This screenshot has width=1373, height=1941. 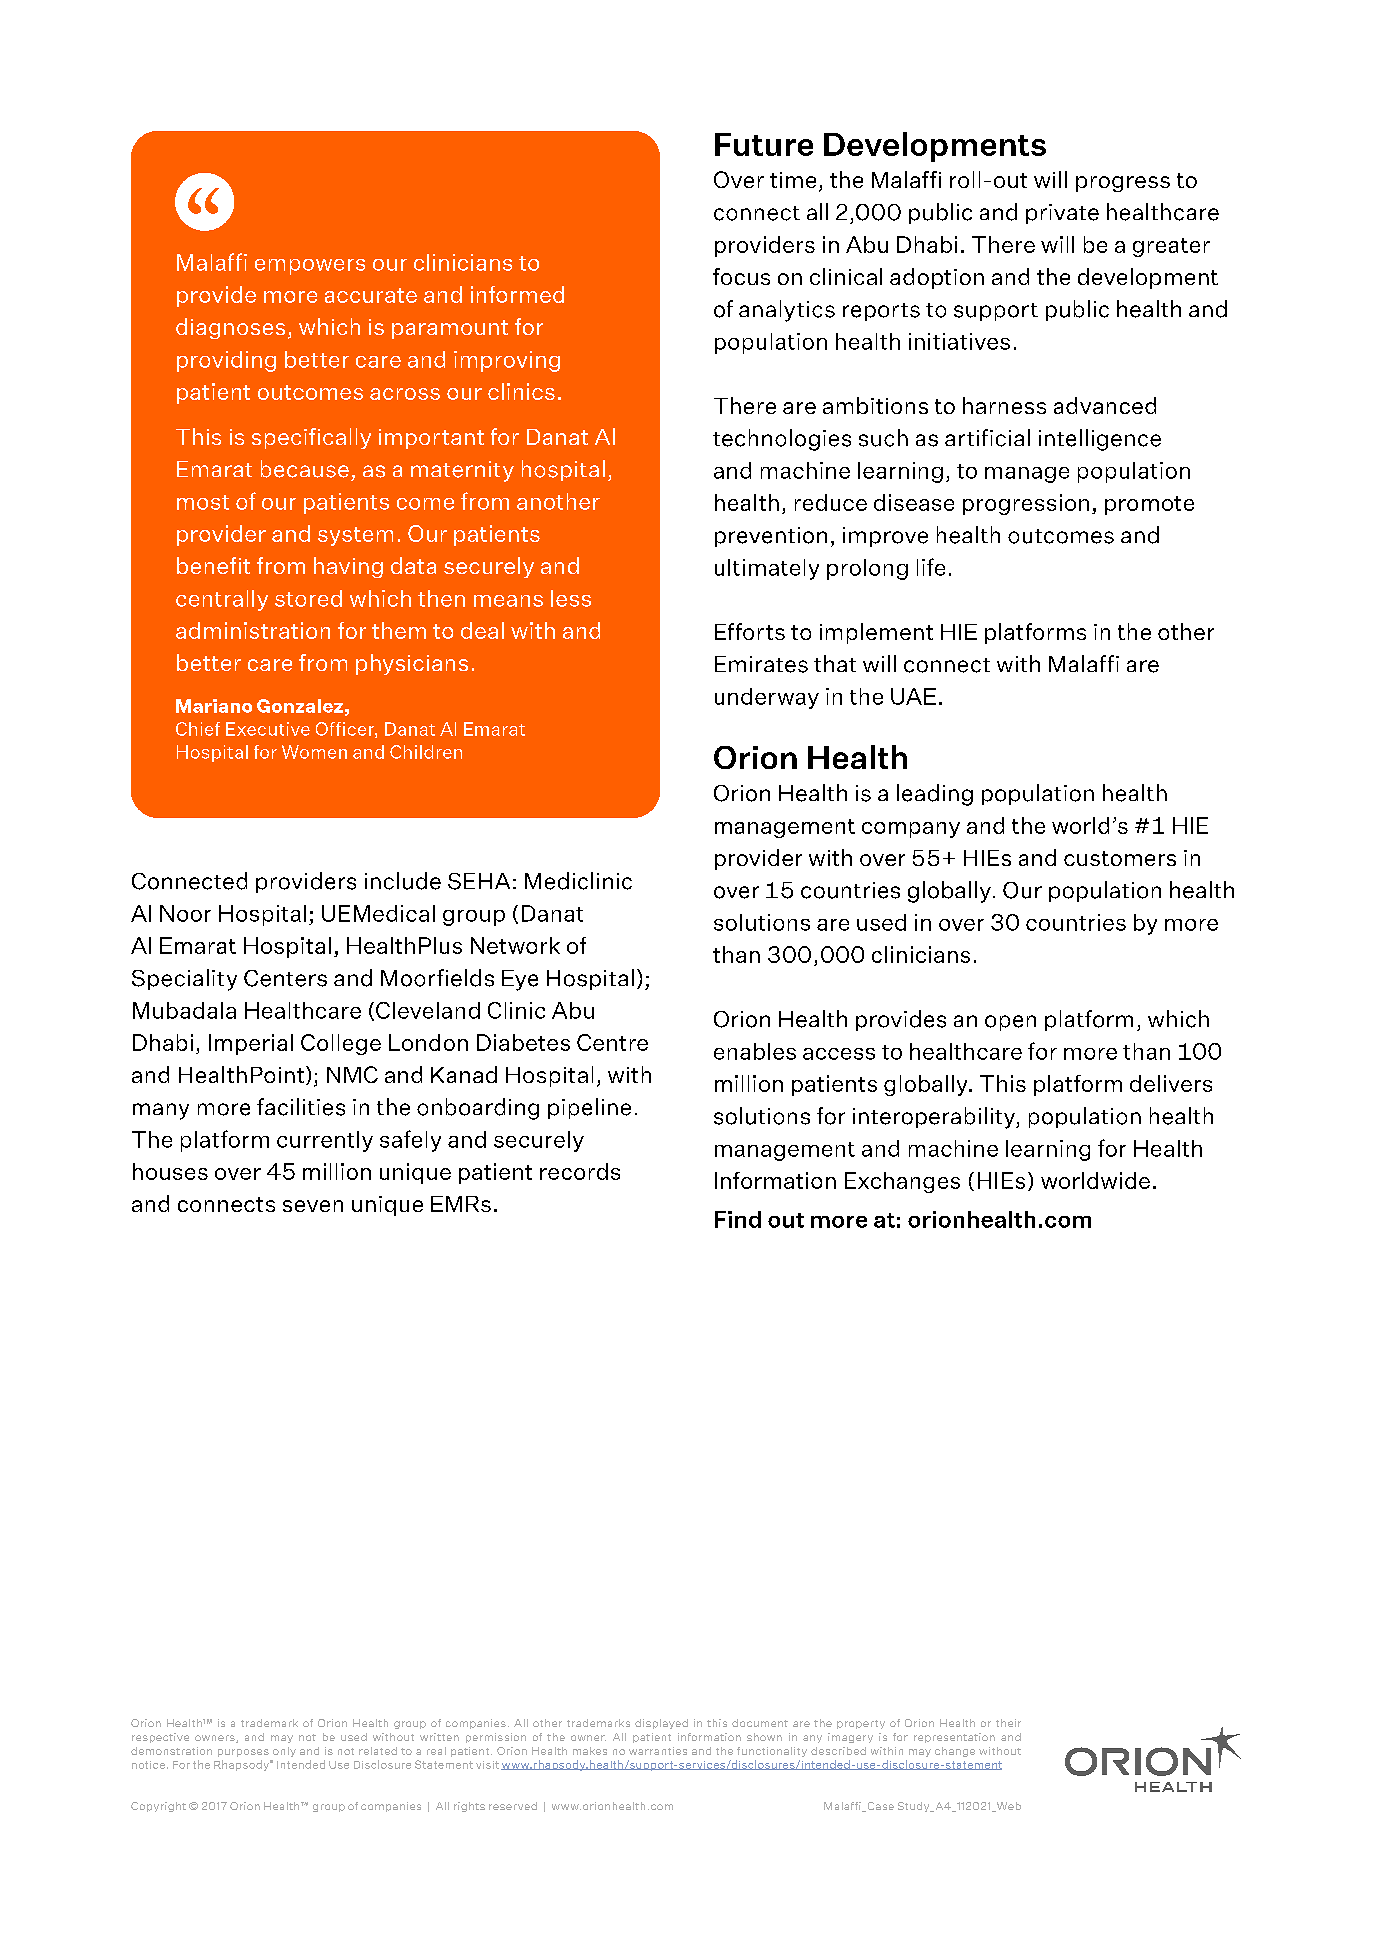 What do you see at coordinates (285, 978) in the screenshot?
I see `Centers` at bounding box center [285, 978].
